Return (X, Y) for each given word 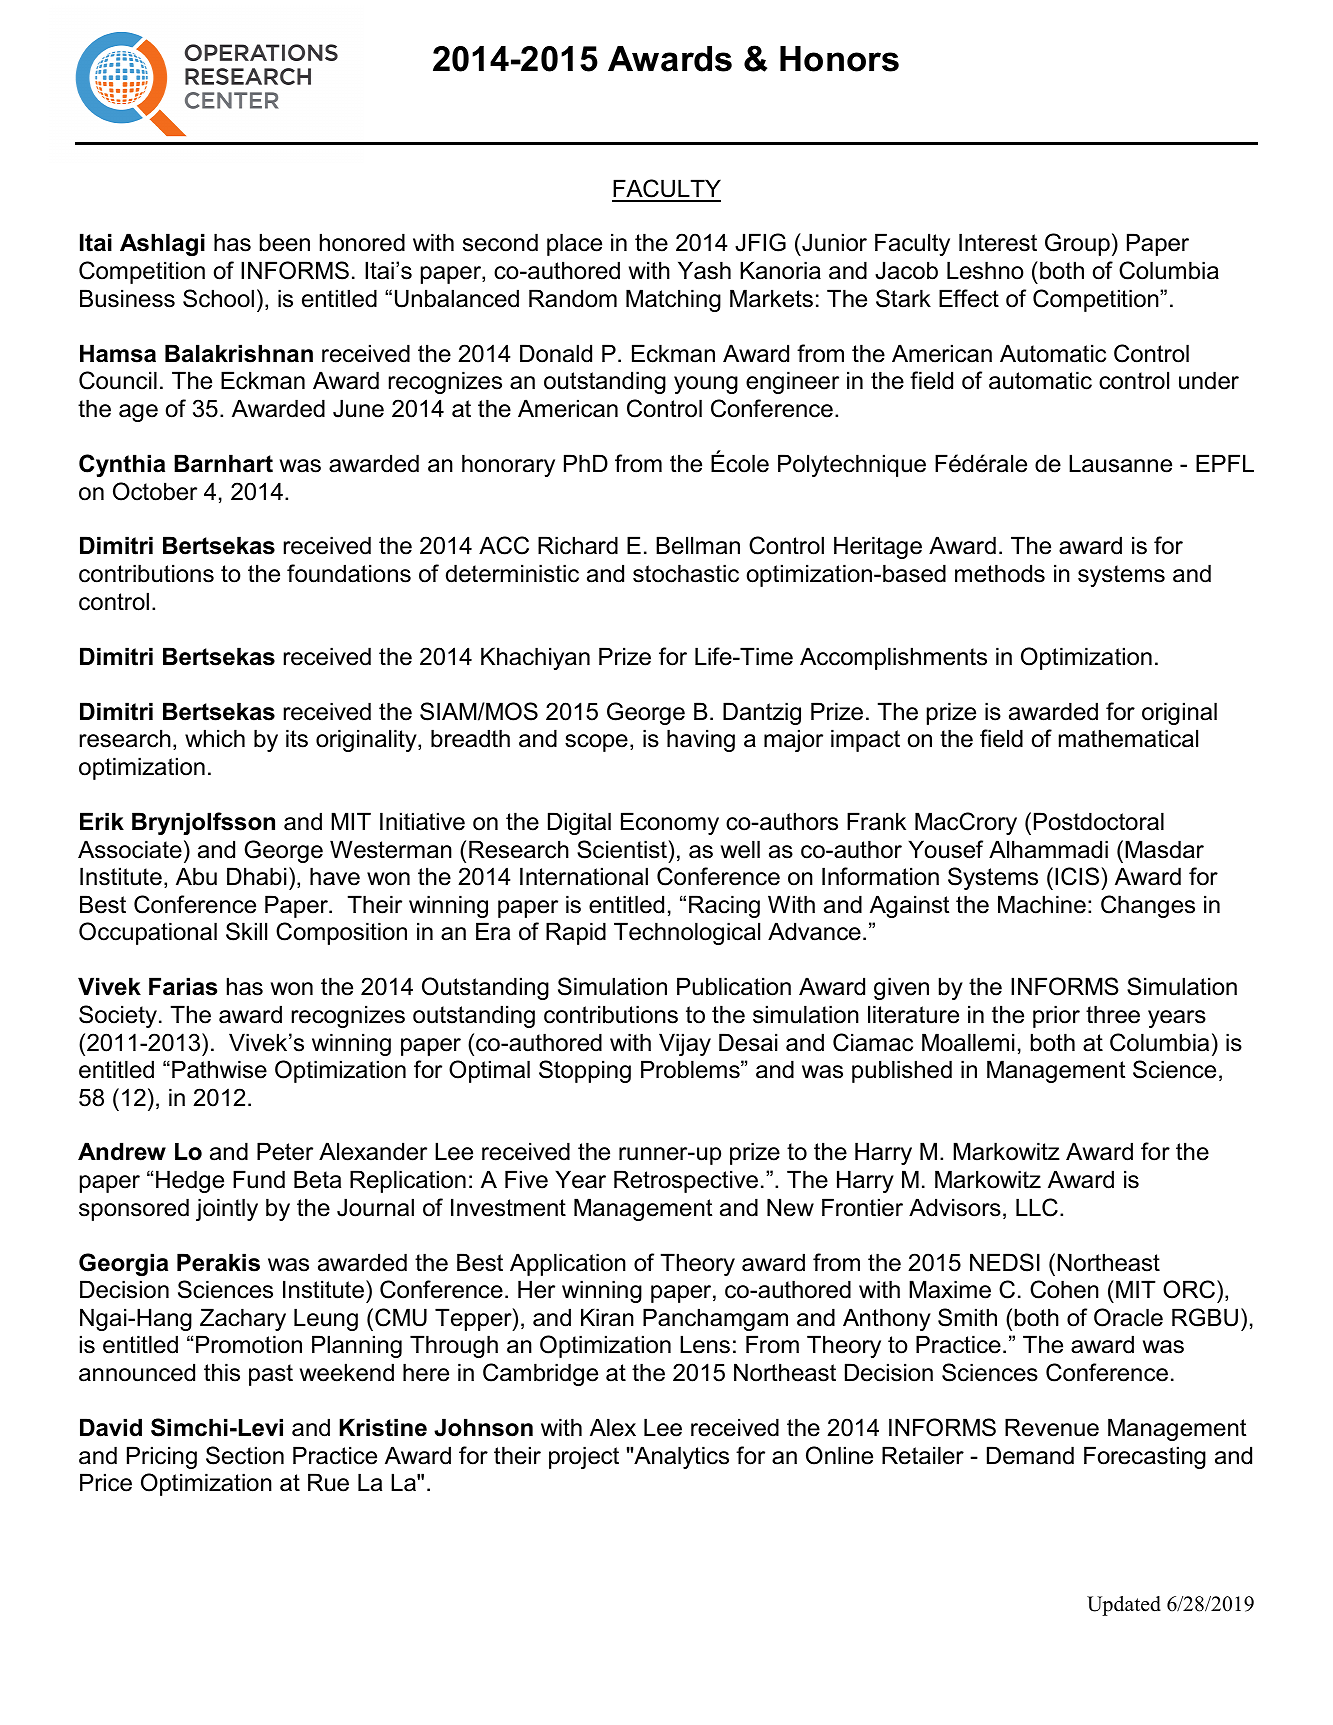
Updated (1124, 1606)
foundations (349, 573)
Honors (839, 59)
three (1113, 1014)
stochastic (686, 573)
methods (1000, 573)
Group (1077, 244)
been (285, 242)
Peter (285, 1151)
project (584, 1457)
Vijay (685, 1044)
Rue (328, 1482)
